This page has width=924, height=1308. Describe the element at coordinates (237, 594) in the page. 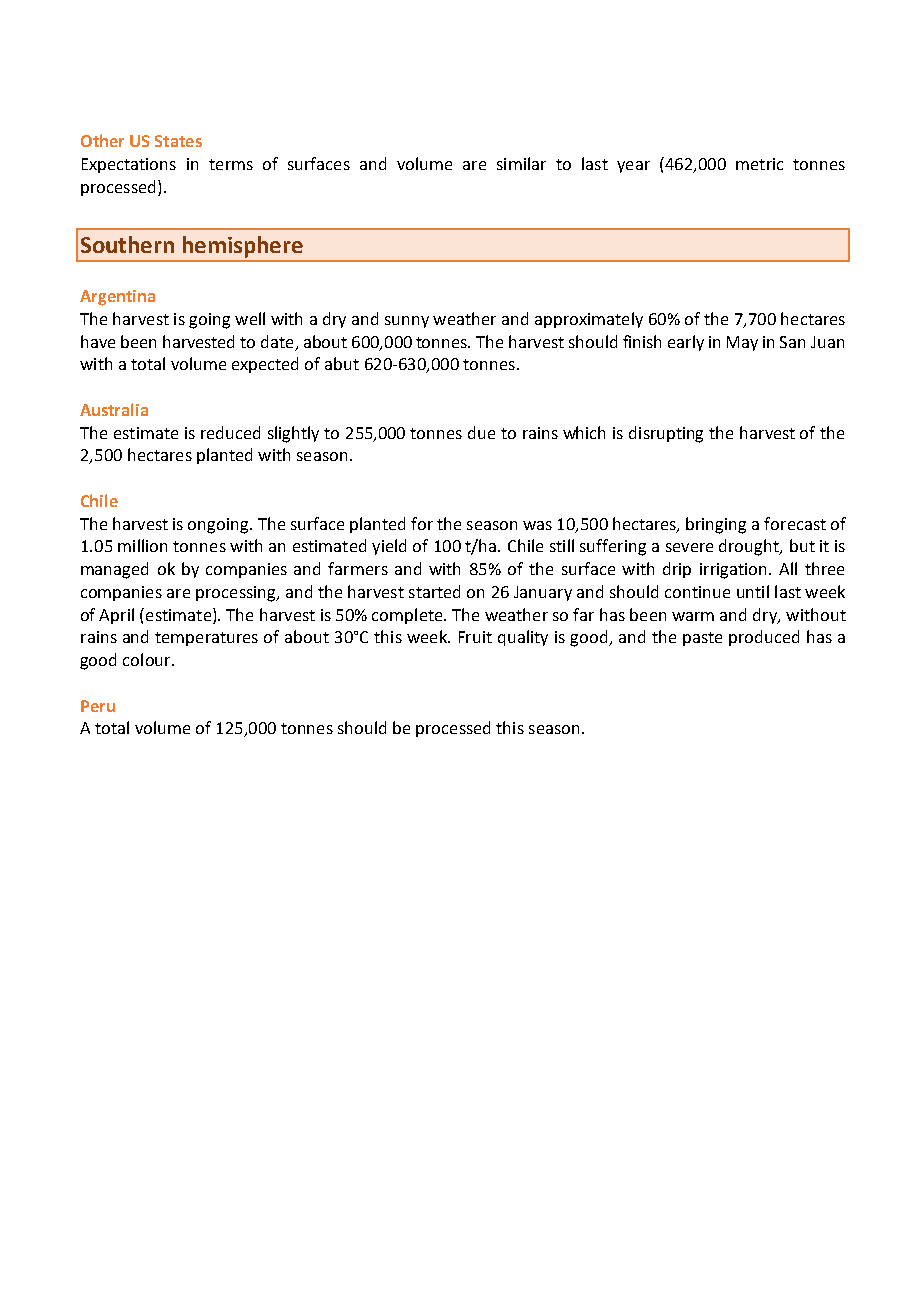

I see `processing` at that location.
